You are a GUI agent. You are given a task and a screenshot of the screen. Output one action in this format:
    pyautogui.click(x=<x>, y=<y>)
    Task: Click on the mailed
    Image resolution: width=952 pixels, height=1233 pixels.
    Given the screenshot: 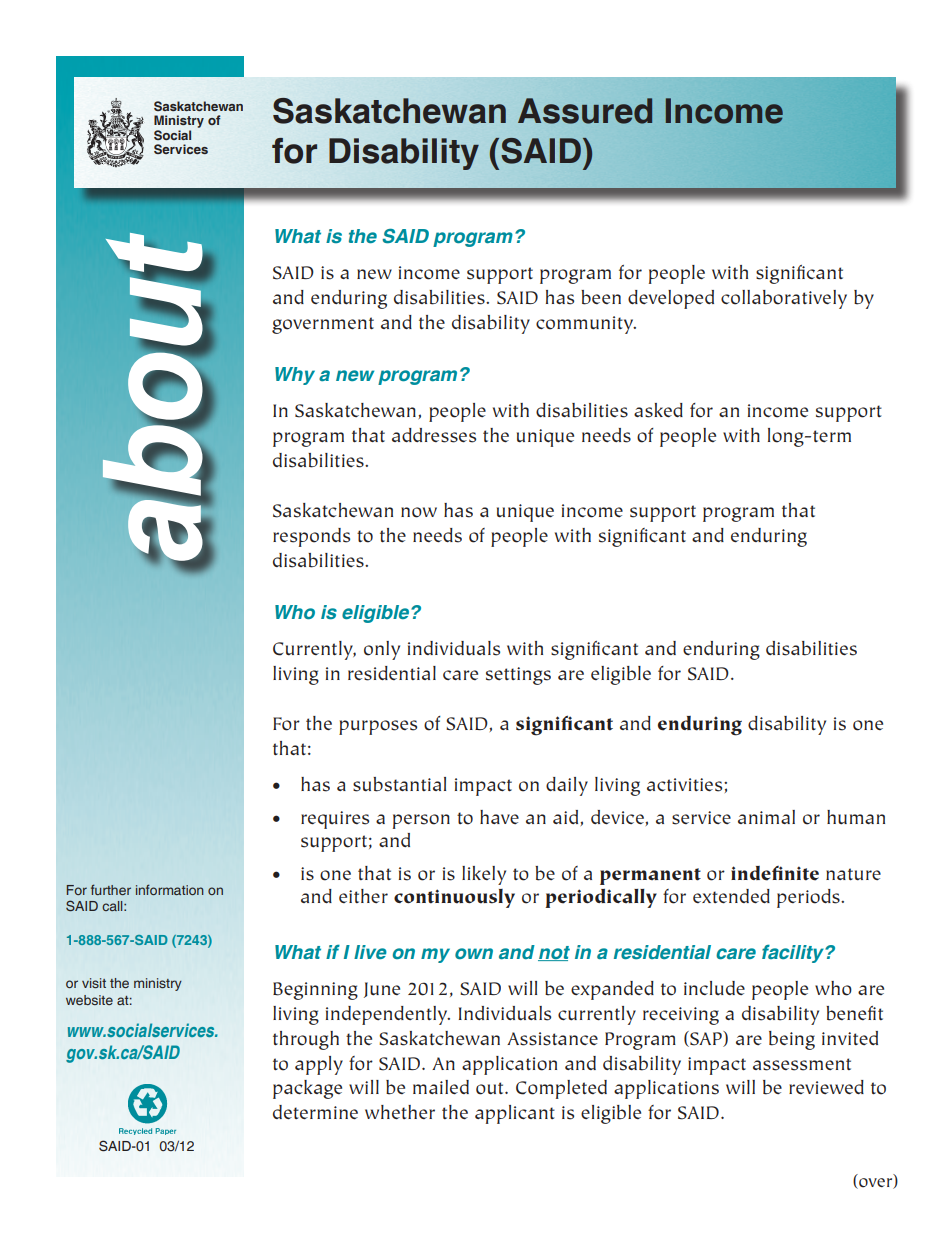 What is the action you would take?
    pyautogui.click(x=441, y=1087)
